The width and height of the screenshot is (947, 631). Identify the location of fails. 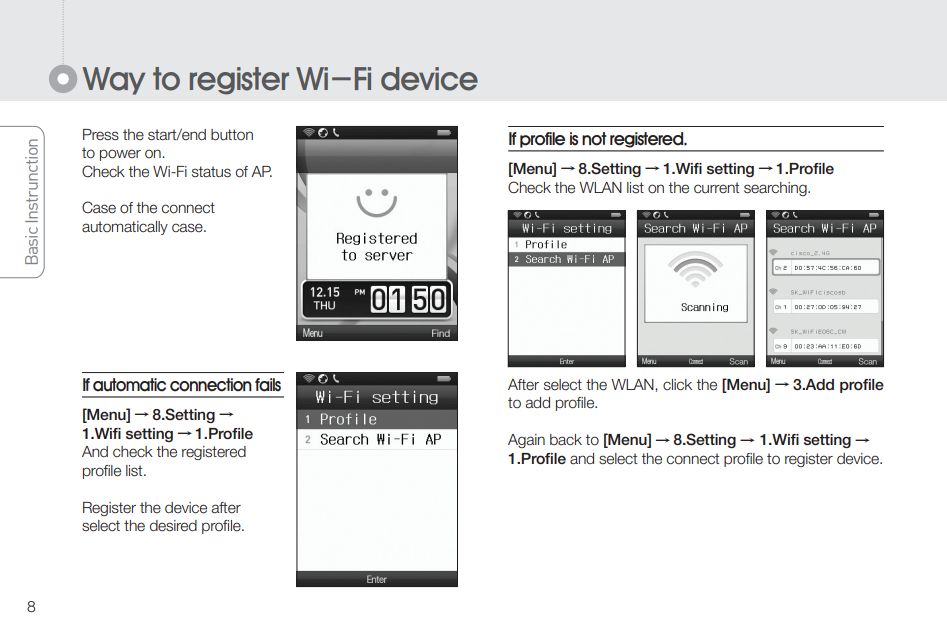
(268, 385).
